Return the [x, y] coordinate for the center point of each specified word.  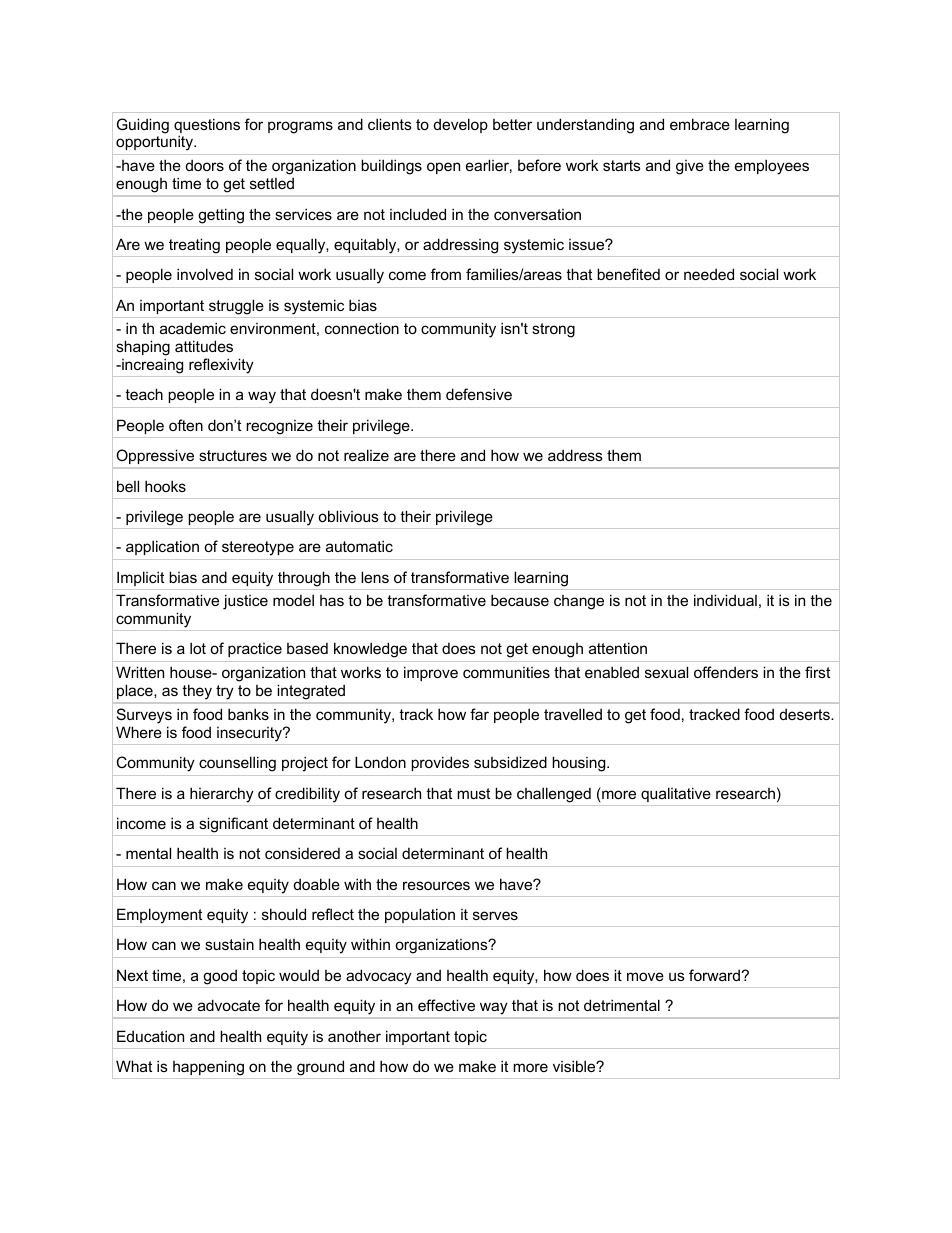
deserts [806, 714]
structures [233, 455]
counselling [237, 764]
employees [772, 167]
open [443, 168]
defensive [479, 394]
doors [205, 165]
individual [725, 600]
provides [440, 763]
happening [208, 1068]
